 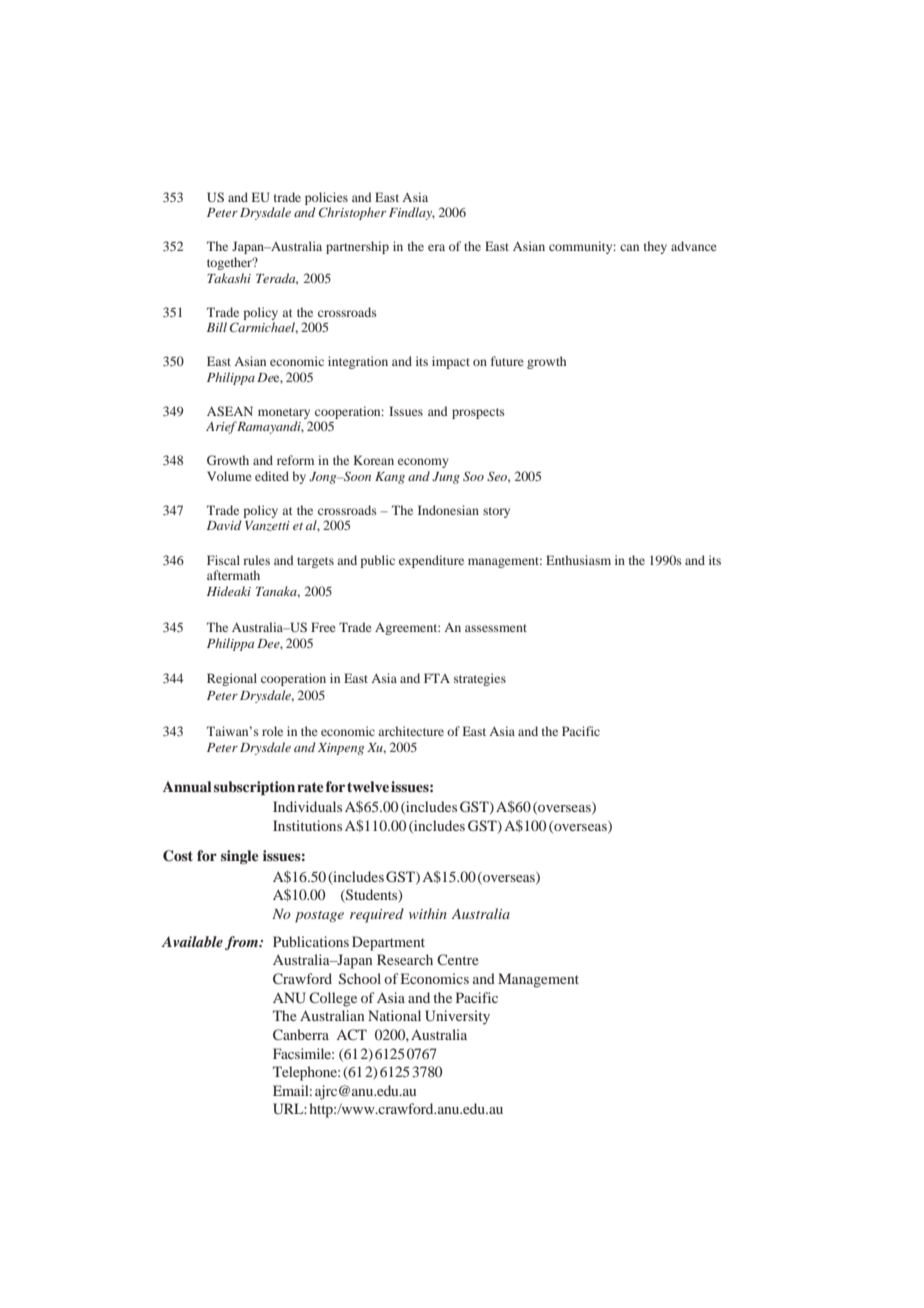 What do you see at coordinates (229, 476) in the screenshot?
I see `Volume` at bounding box center [229, 476].
